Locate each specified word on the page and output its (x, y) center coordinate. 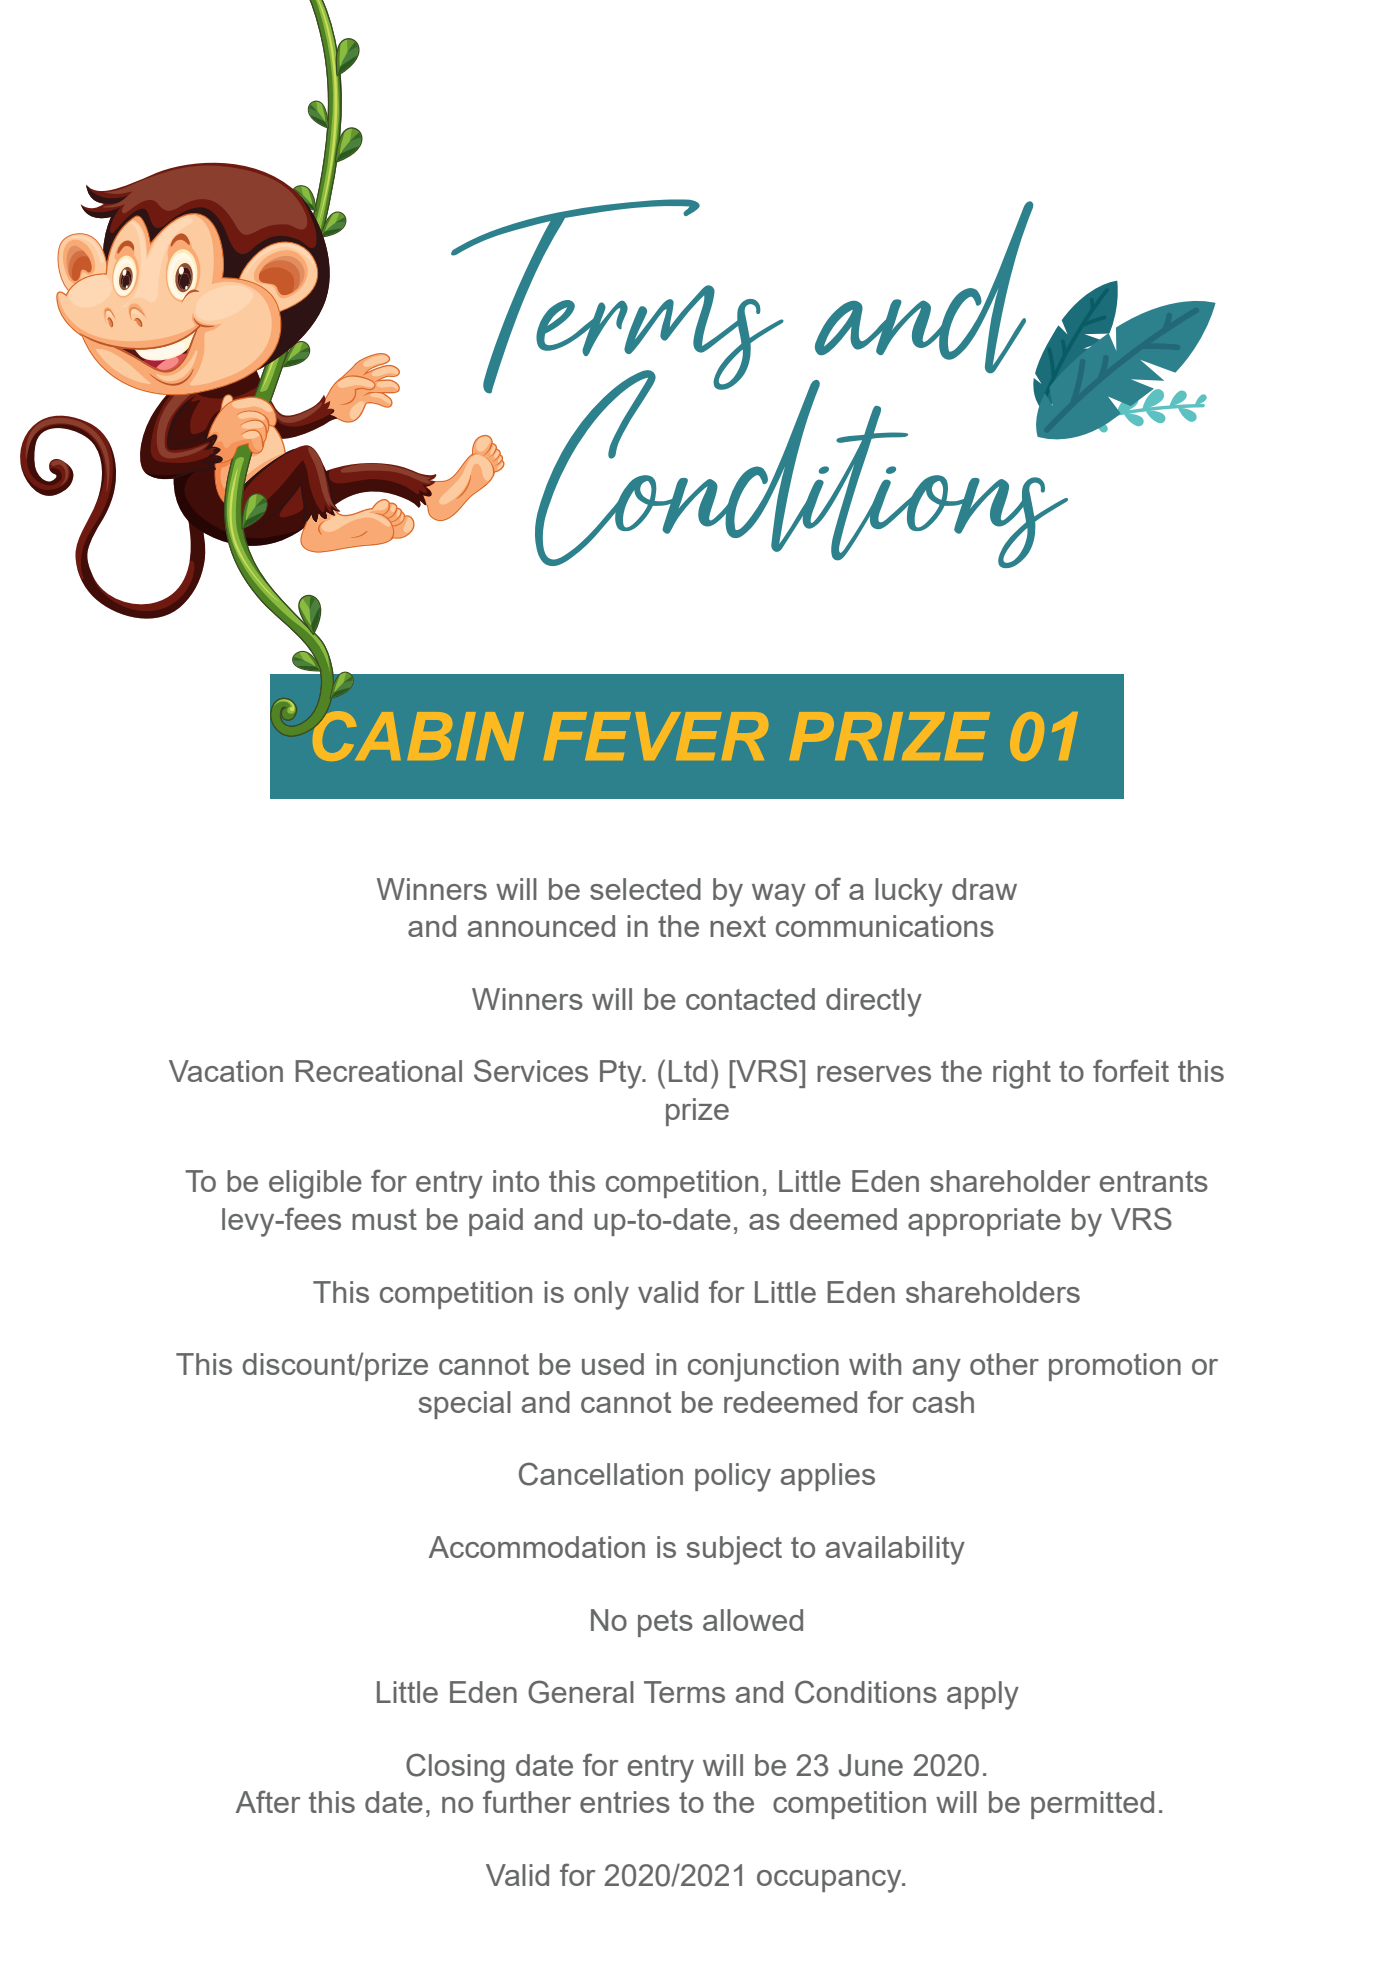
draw (984, 889)
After (268, 1801)
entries (625, 1802)
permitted (1092, 1805)
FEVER (656, 736)
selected (645, 889)
